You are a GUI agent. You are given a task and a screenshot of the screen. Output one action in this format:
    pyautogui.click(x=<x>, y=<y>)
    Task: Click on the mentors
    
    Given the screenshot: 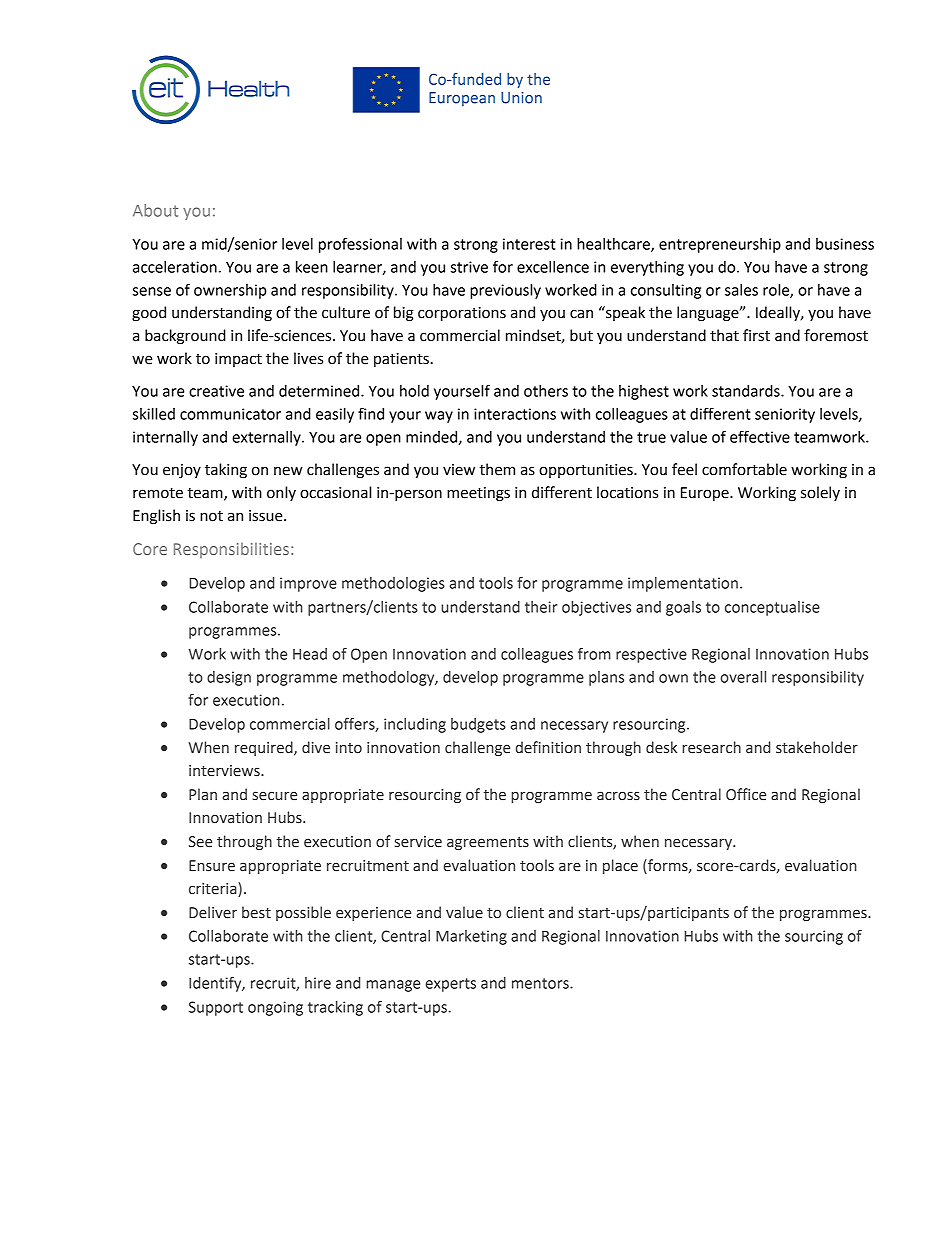 What is the action you would take?
    pyautogui.click(x=541, y=983)
